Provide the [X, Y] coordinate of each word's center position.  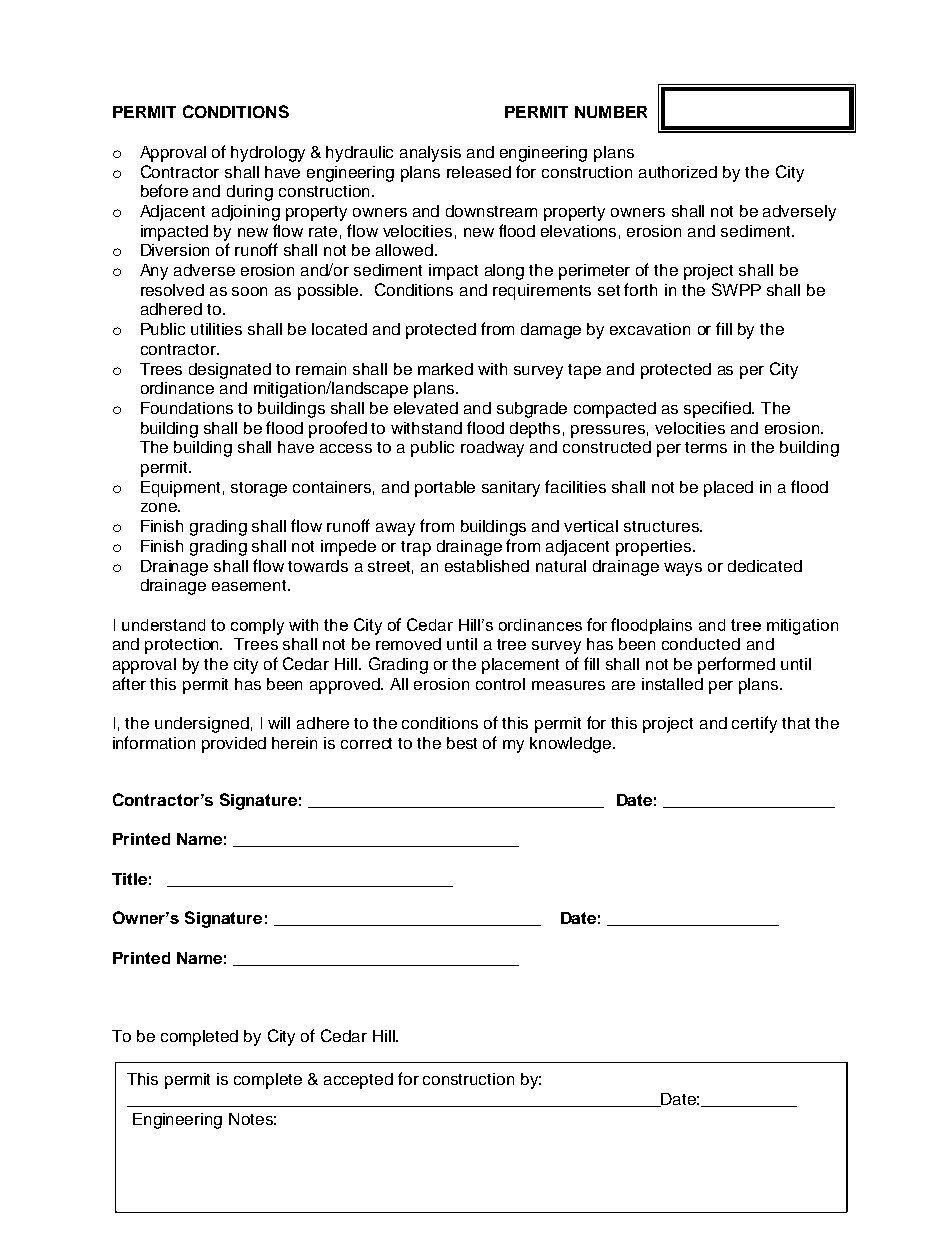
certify [754, 724]
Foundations [187, 408]
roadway [492, 449]
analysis [430, 154]
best [462, 743]
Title [129, 879]
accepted [358, 1081]
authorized [678, 172]
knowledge [570, 745]
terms [706, 447]
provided [234, 745]
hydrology [268, 154]
